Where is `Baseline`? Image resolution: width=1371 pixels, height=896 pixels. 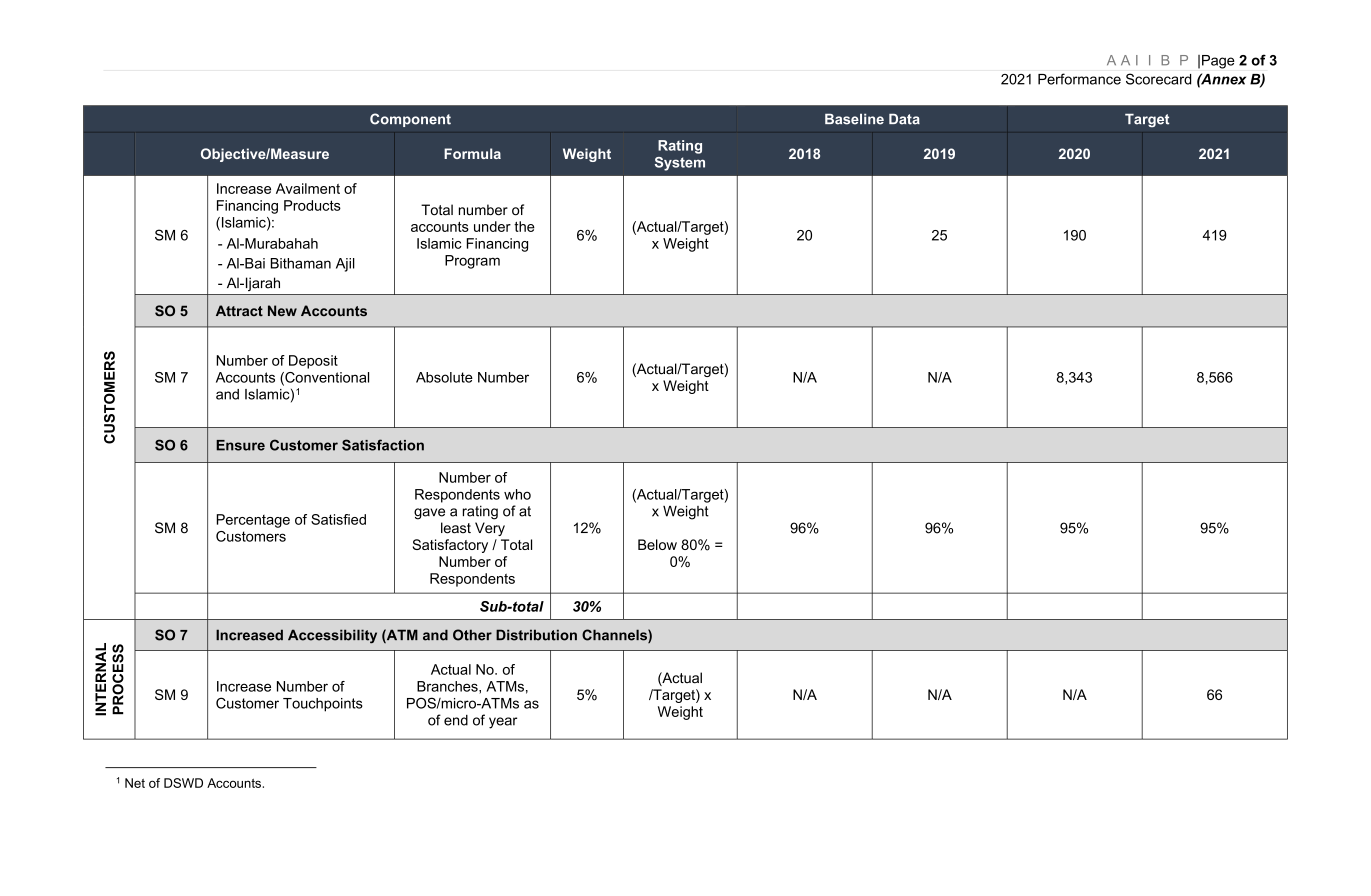
Baseline is located at coordinates (854, 119).
